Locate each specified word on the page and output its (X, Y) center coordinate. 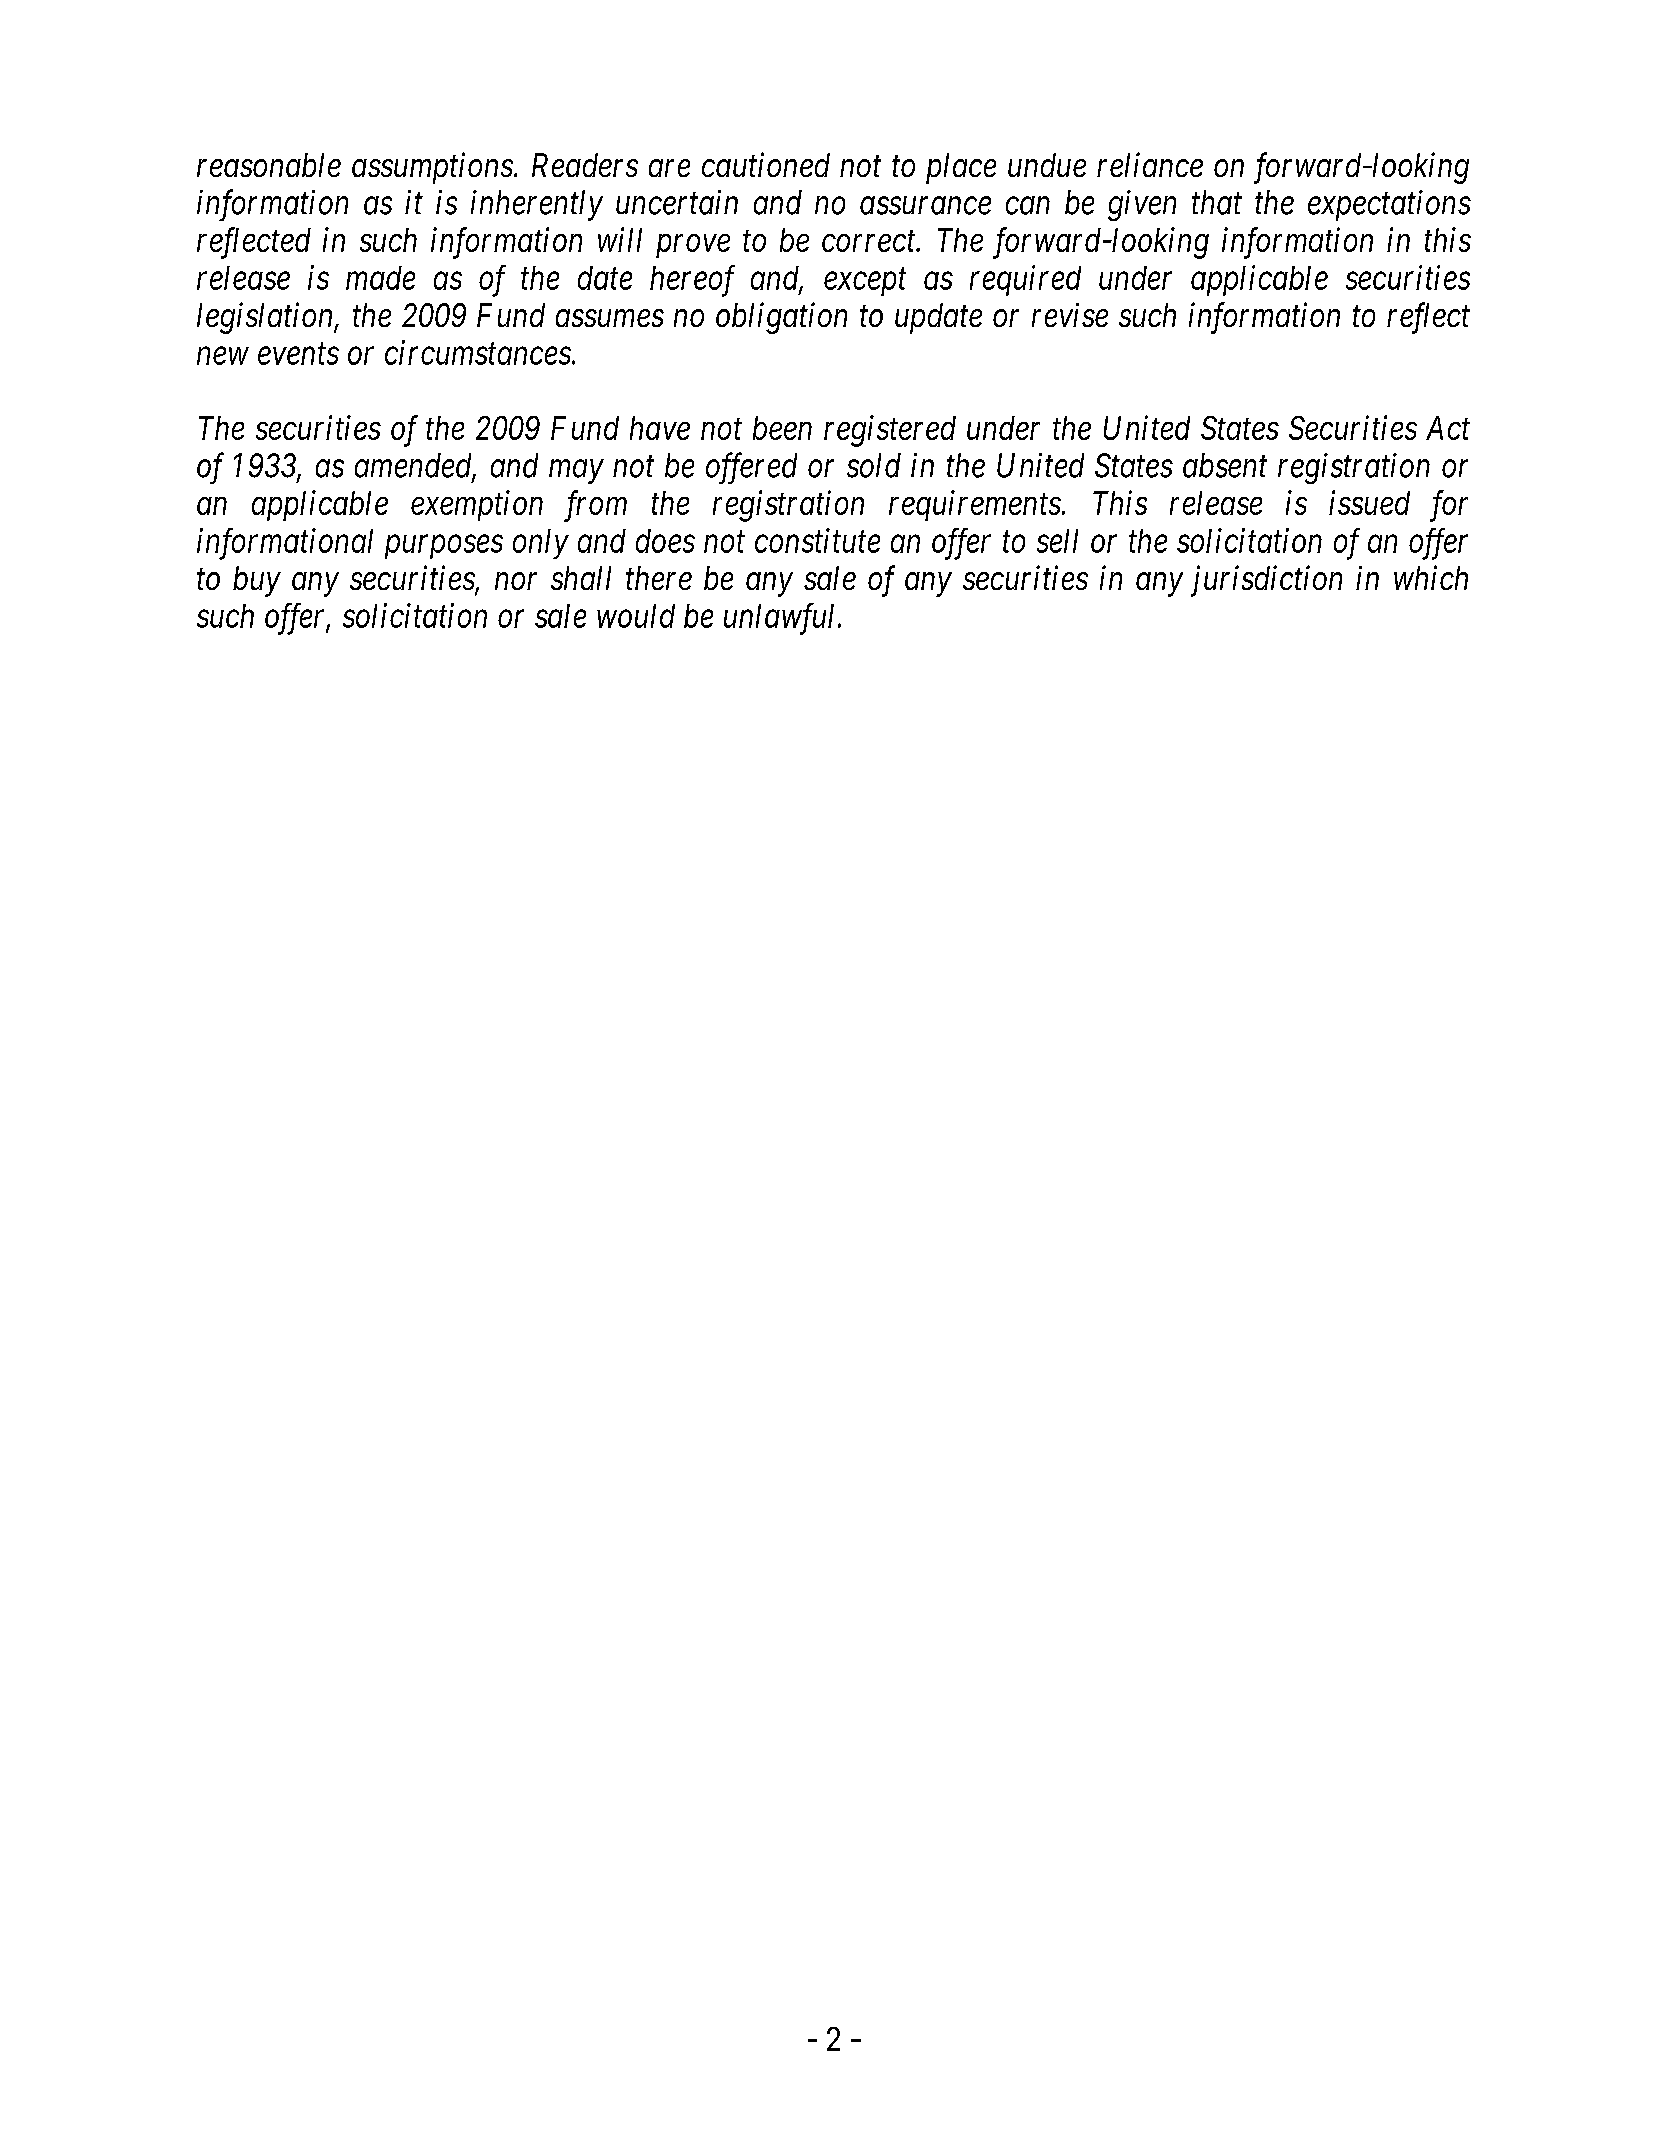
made (380, 278)
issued (1369, 502)
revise (1070, 315)
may (576, 472)
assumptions (432, 168)
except (865, 282)
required (1025, 280)
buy (257, 581)
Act (1448, 428)
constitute (817, 541)
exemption (477, 506)
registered (890, 431)
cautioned (766, 164)
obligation (781, 318)
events (298, 354)
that (1217, 202)
